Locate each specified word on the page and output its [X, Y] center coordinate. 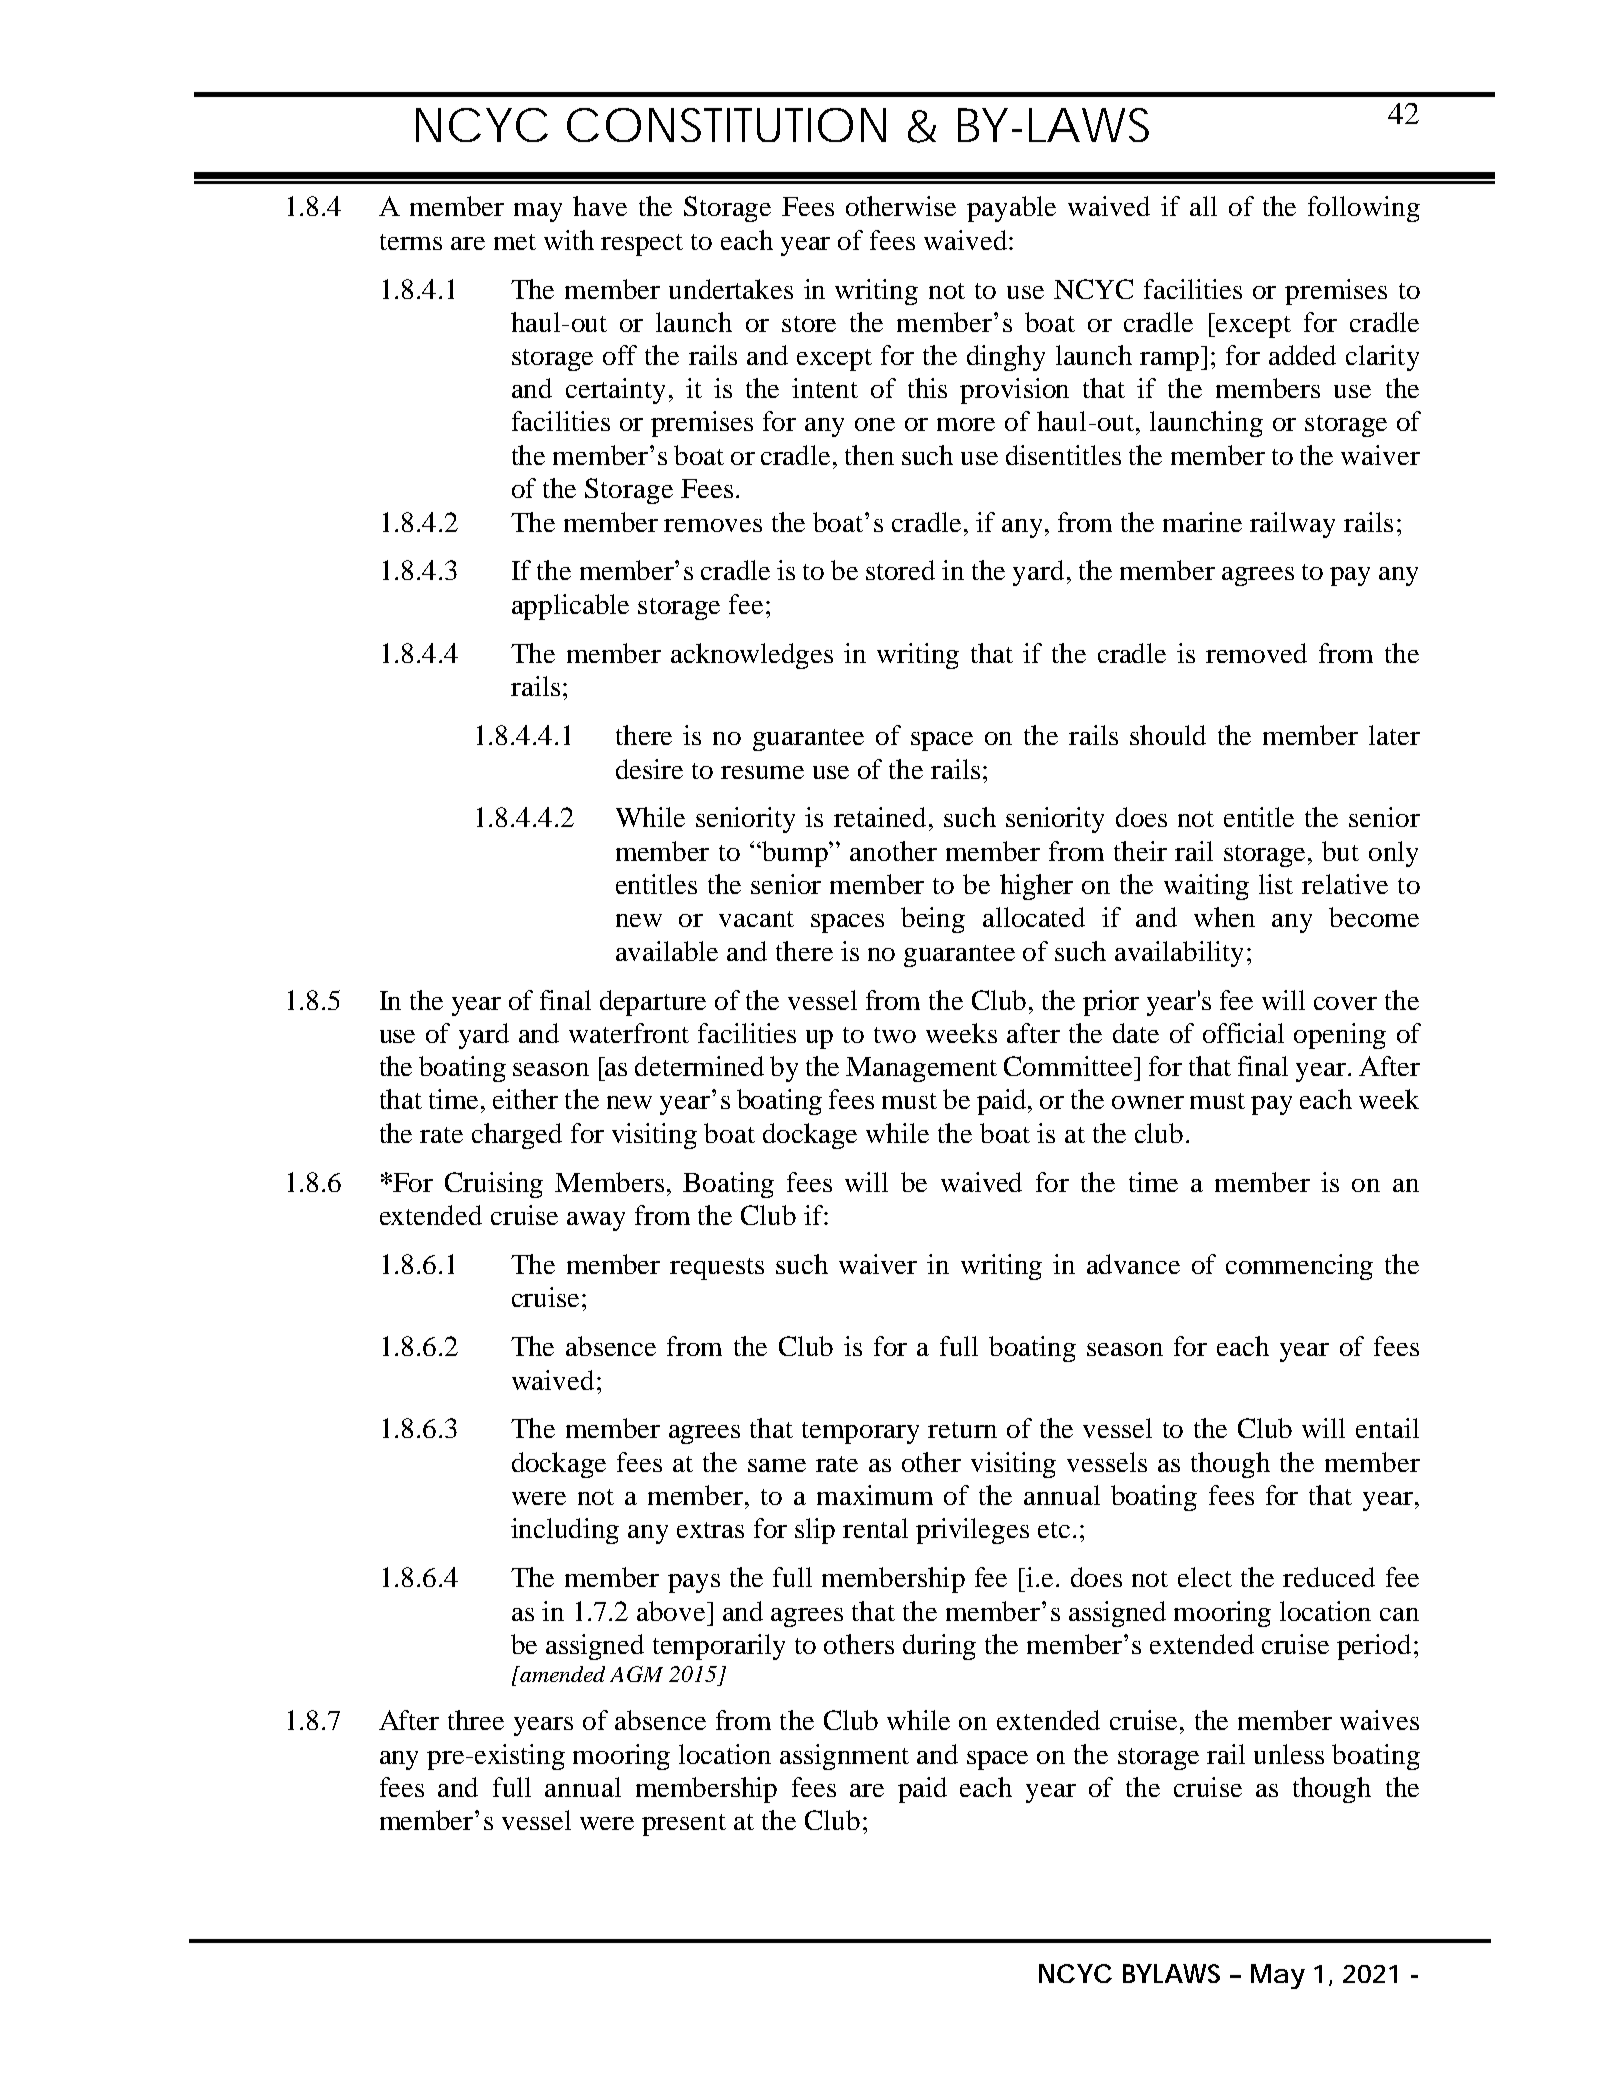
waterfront [629, 1033]
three [476, 1720]
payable [1011, 209]
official [1243, 1033]
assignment [844, 1757]
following [1364, 209]
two [895, 1035]
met [515, 242]
